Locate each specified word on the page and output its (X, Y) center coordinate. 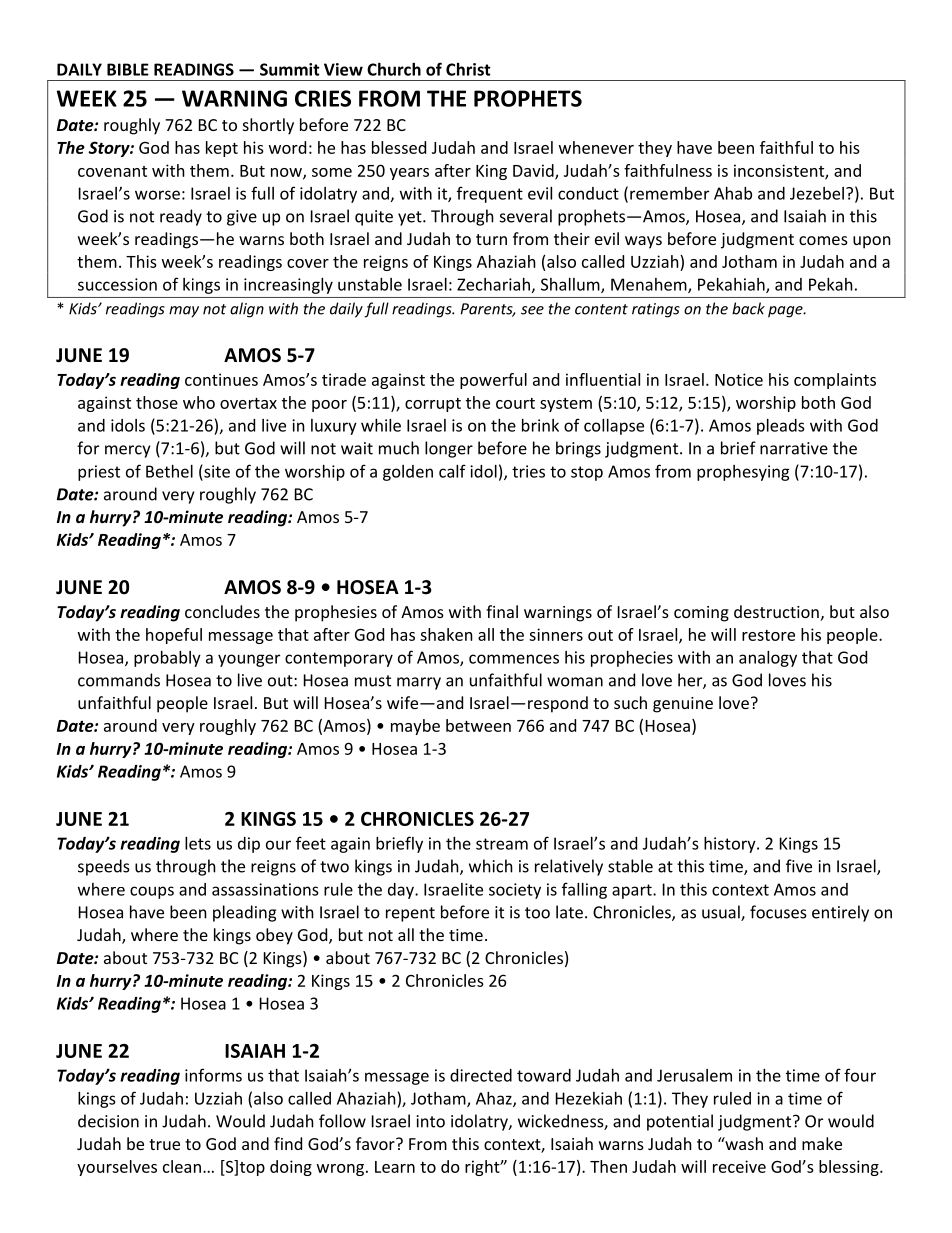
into (431, 1121)
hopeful (174, 636)
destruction (776, 611)
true (164, 1144)
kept (222, 149)
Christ (468, 69)
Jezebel (817, 193)
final (502, 611)
